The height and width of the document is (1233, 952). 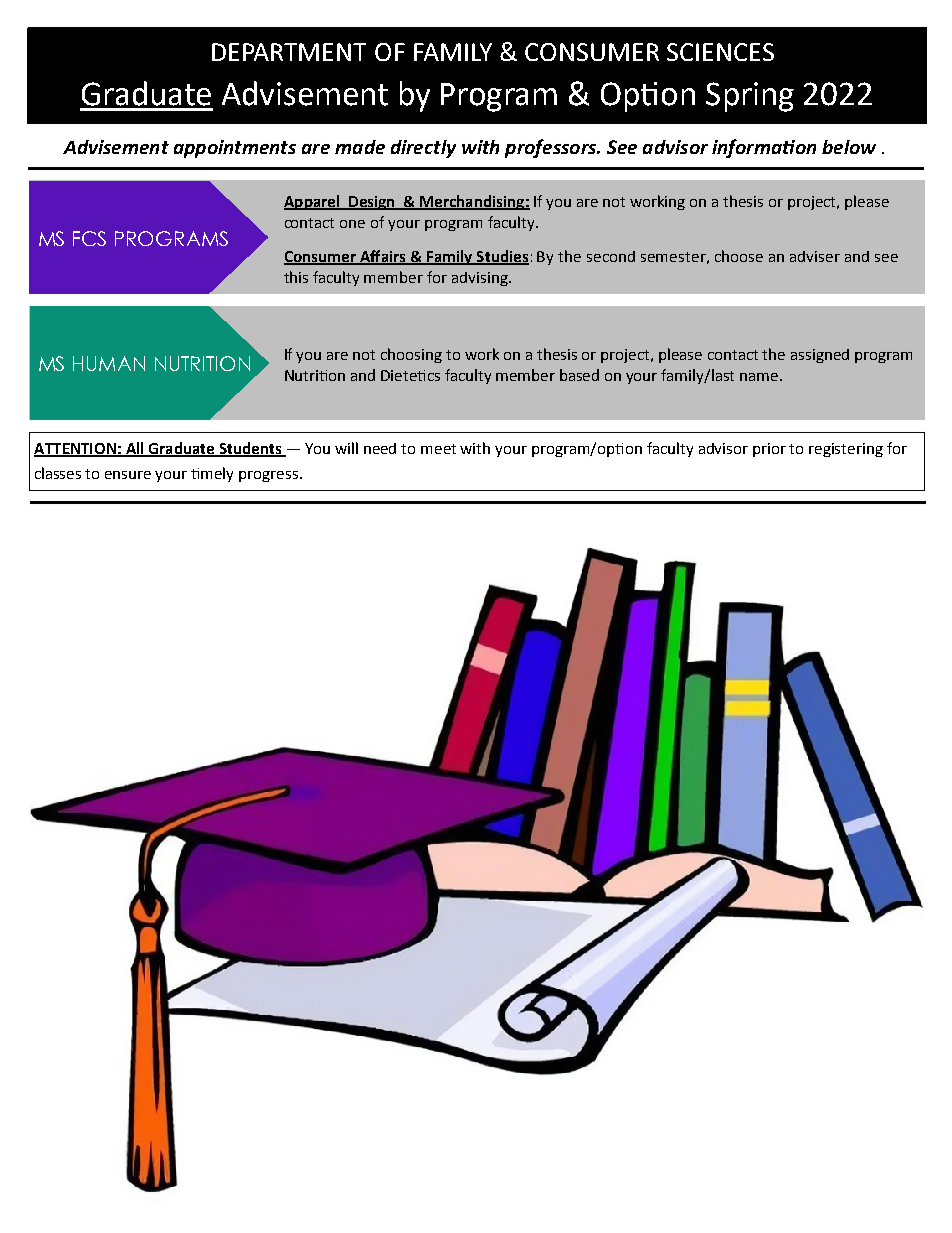 I want to click on Spring, so click(x=750, y=97).
